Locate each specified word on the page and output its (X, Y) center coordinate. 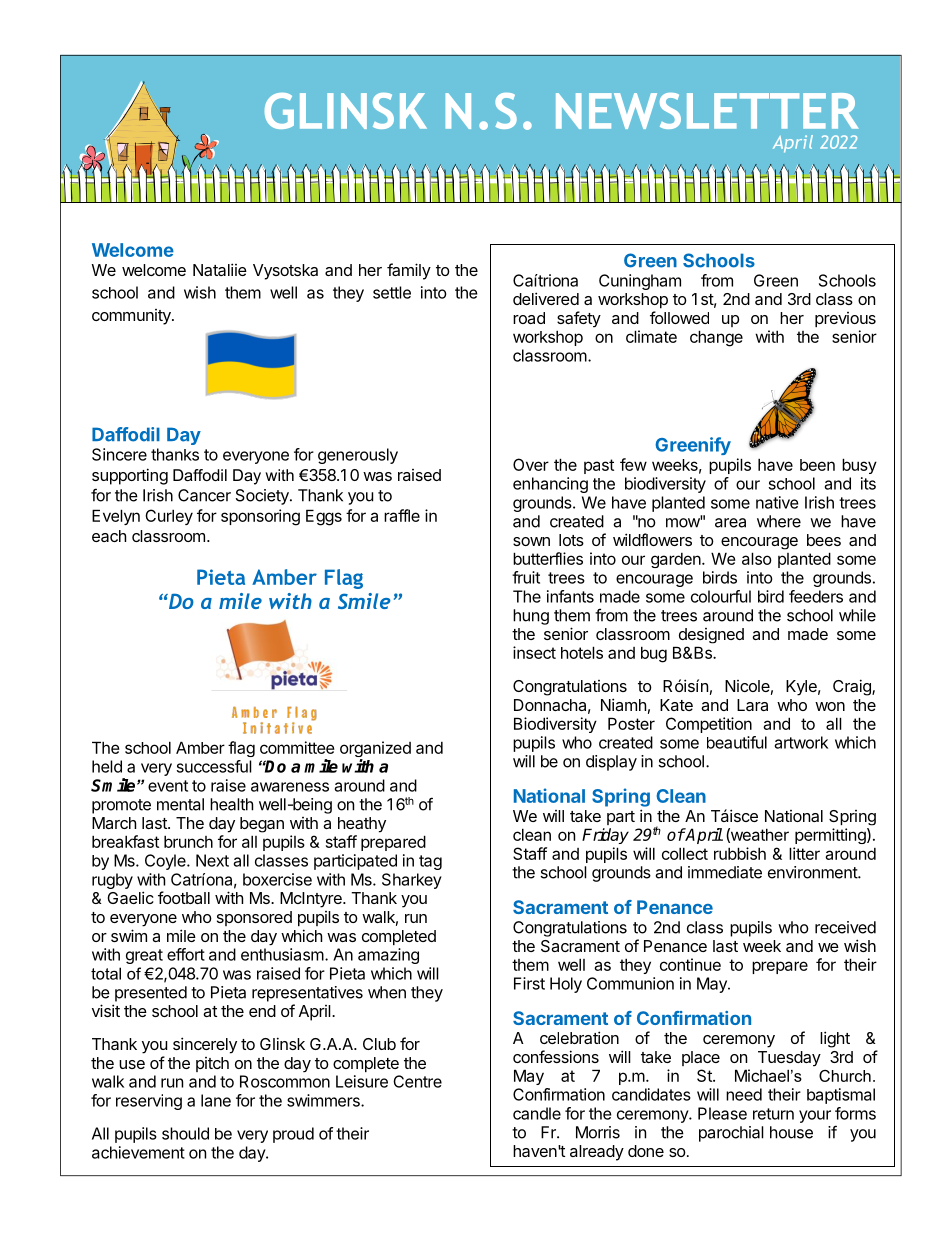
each (109, 536)
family (409, 271)
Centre (417, 1081)
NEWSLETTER (707, 111)
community (132, 317)
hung (531, 617)
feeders (816, 596)
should (185, 1133)
